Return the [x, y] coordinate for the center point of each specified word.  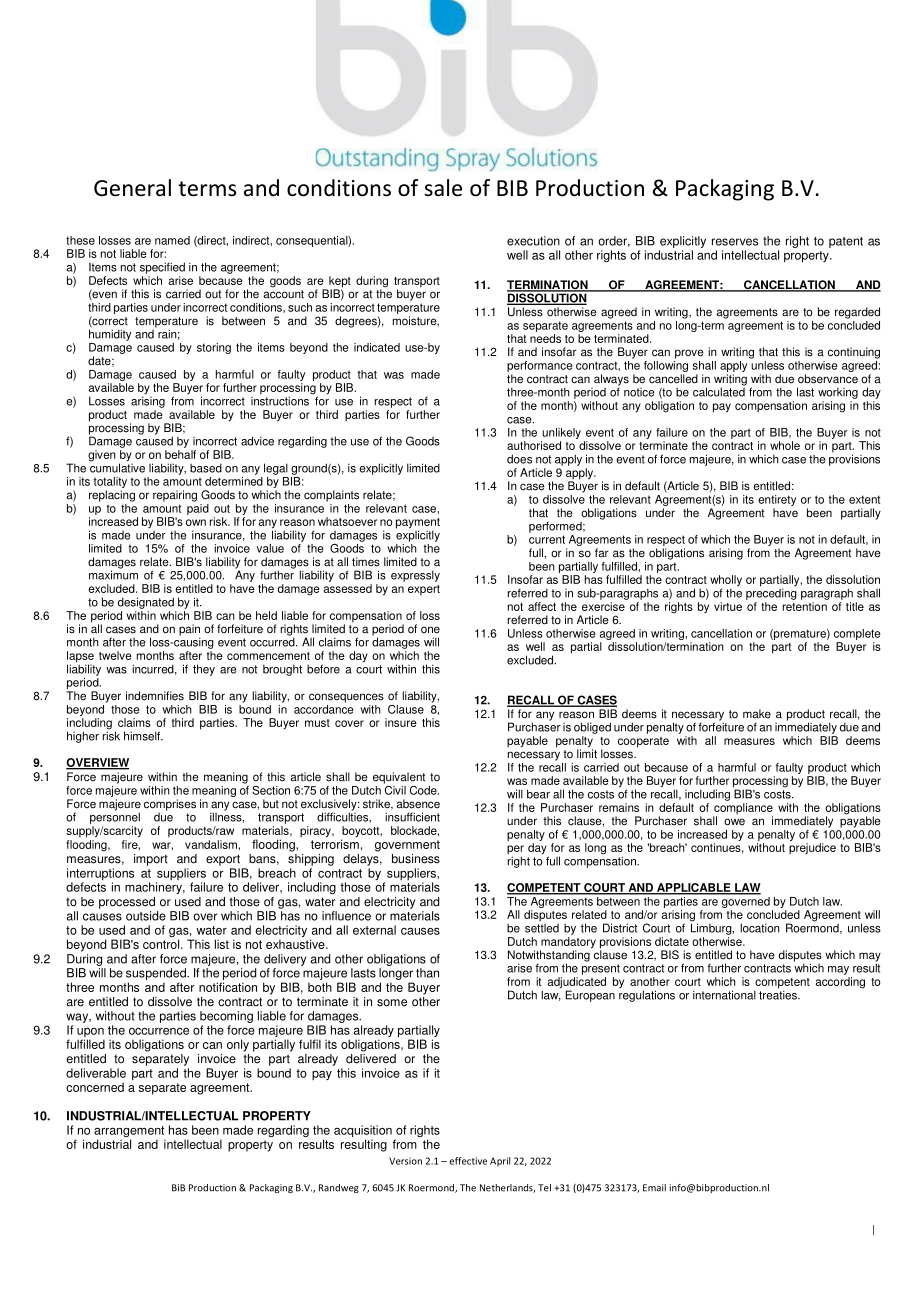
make [757, 714]
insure [401, 722]
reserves [735, 242]
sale [443, 188]
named [172, 240]
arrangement [129, 1133]
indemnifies [155, 696]
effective [468, 1161]
